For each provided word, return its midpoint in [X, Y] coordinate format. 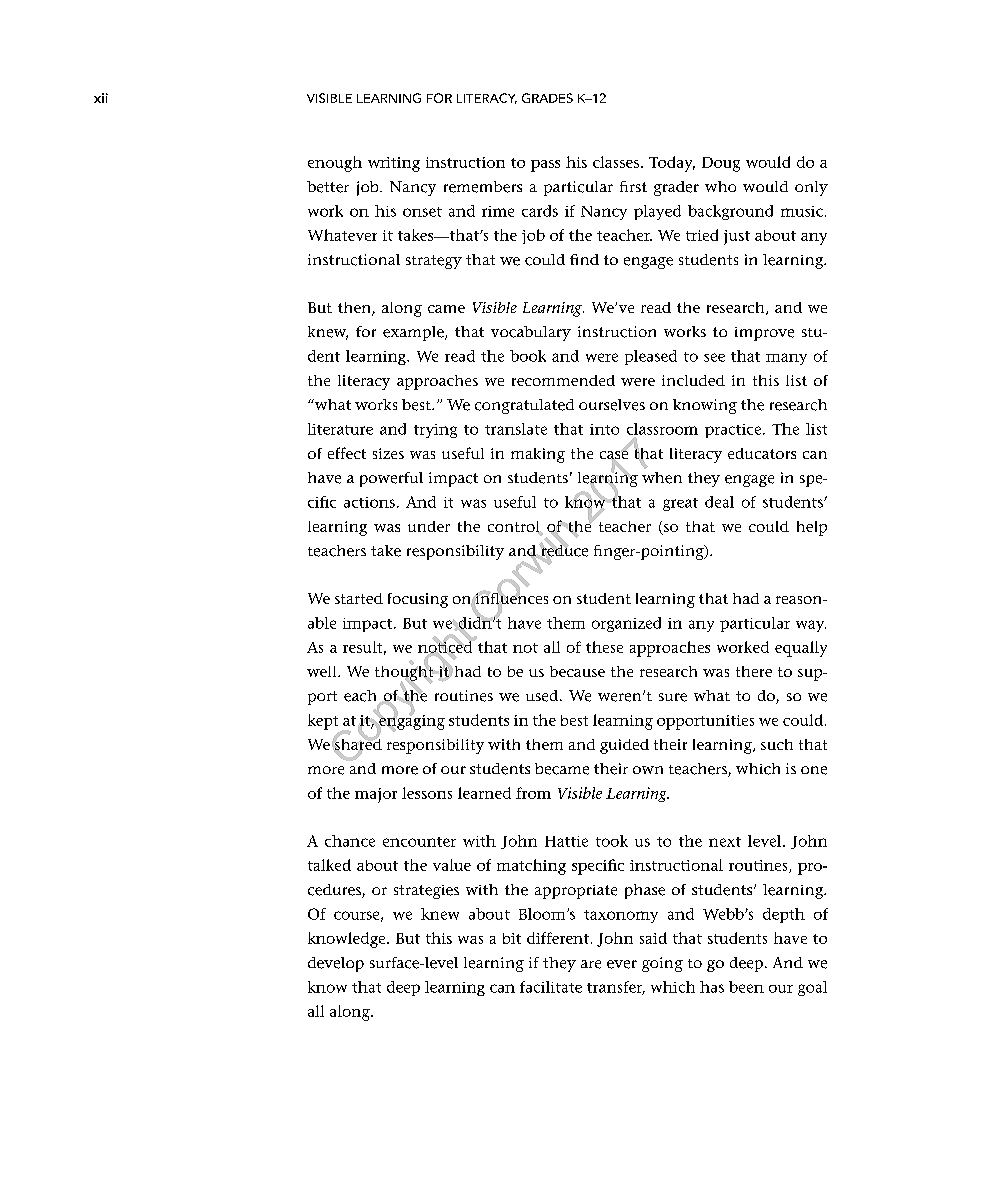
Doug [721, 164]
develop [336, 964]
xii [101, 98]
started [359, 598]
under [429, 526]
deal [719, 502]
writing [394, 164]
